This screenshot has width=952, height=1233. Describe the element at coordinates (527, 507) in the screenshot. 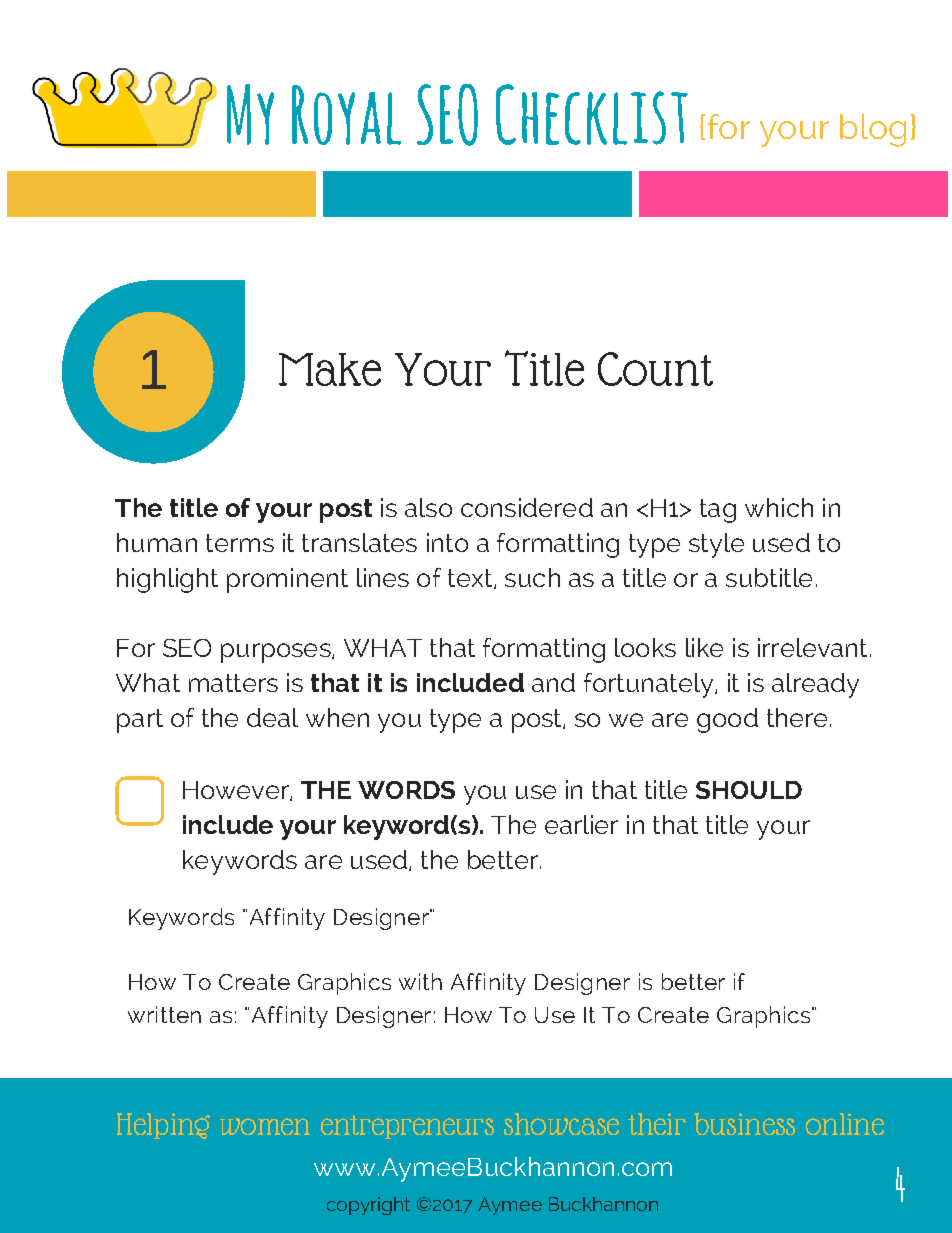

I see `considered` at that location.
